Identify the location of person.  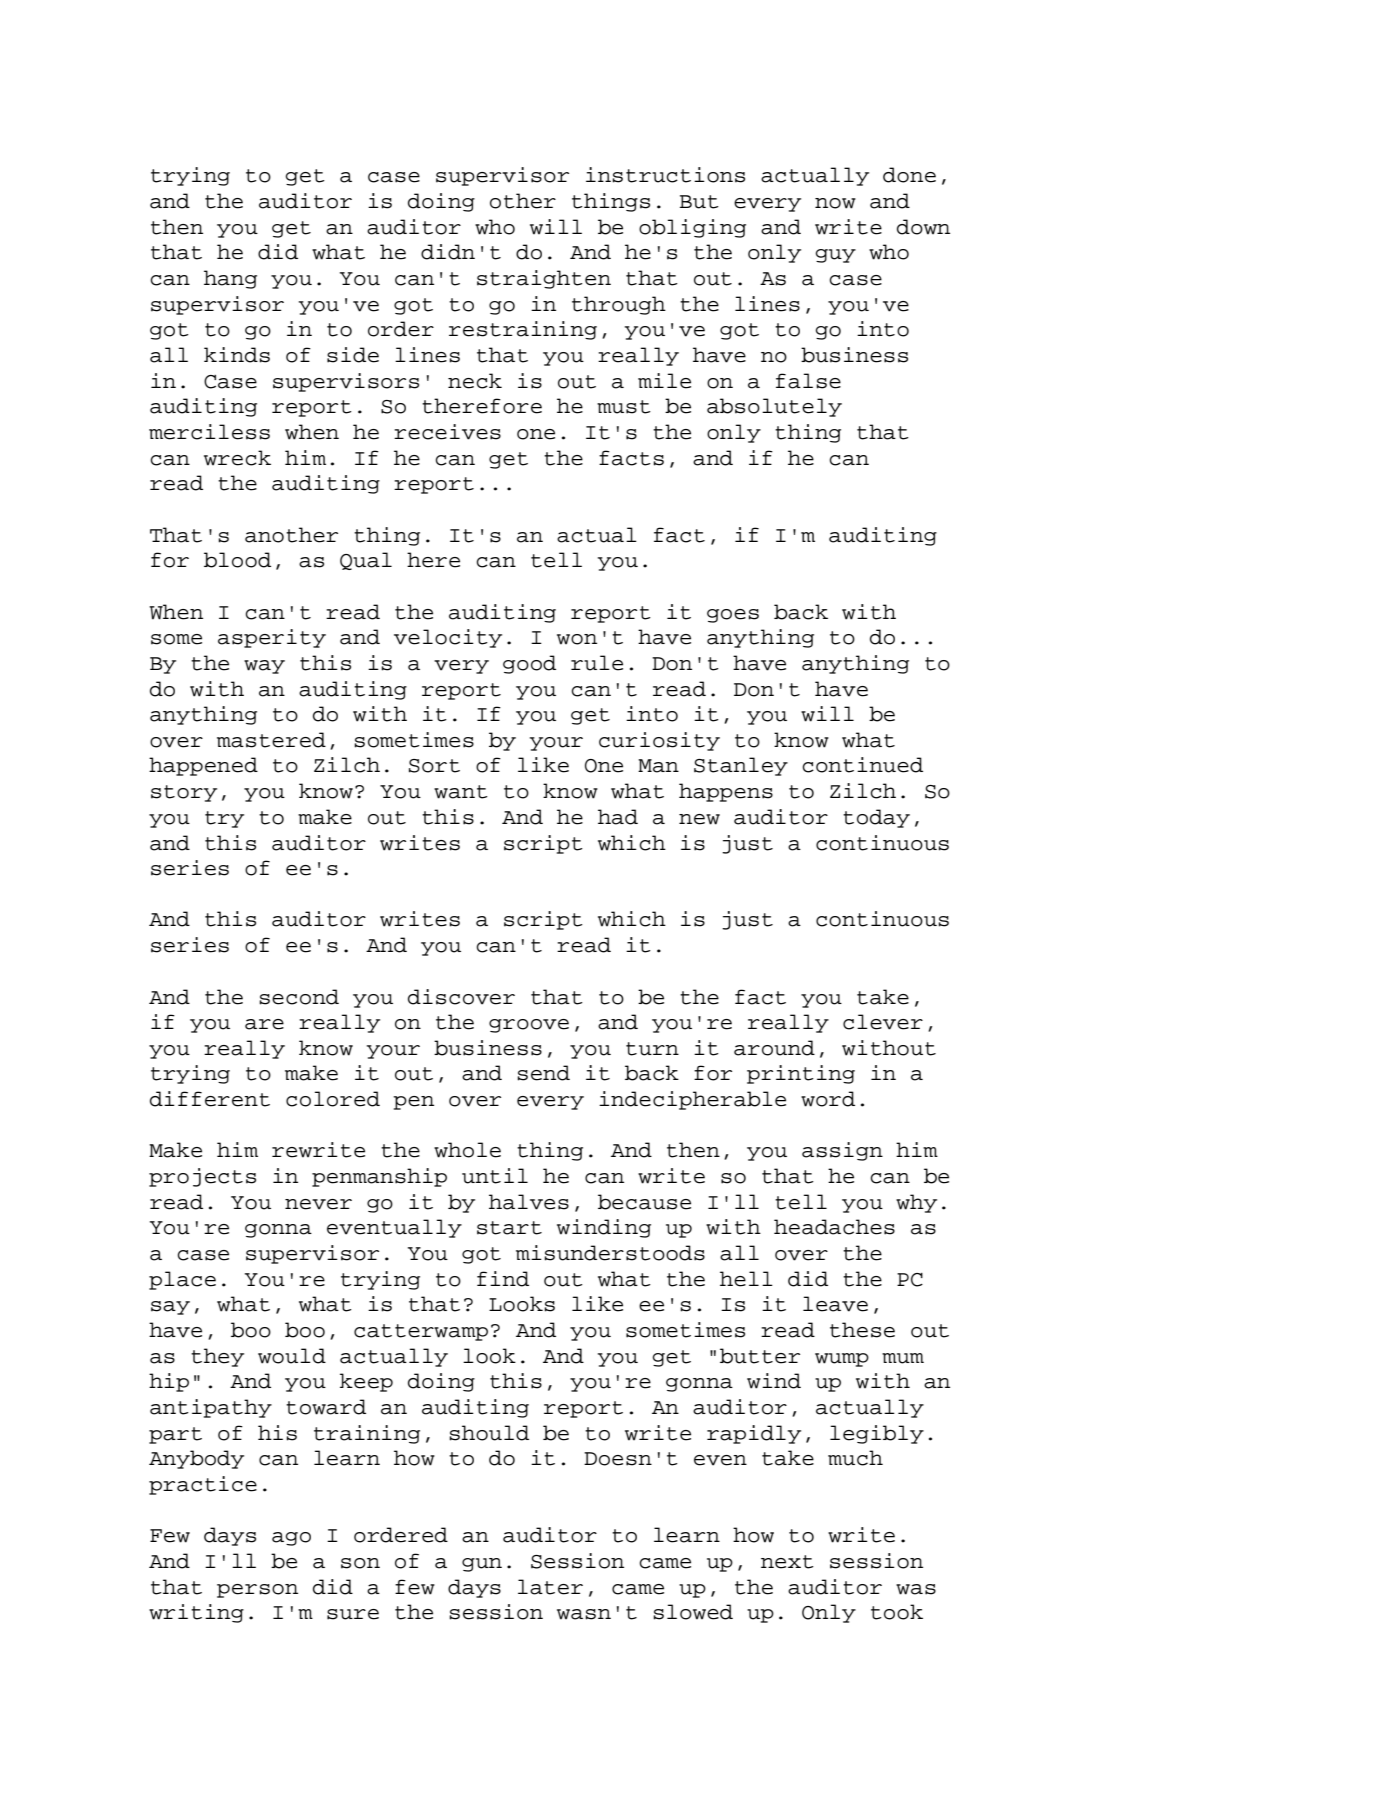
(257, 1591).
